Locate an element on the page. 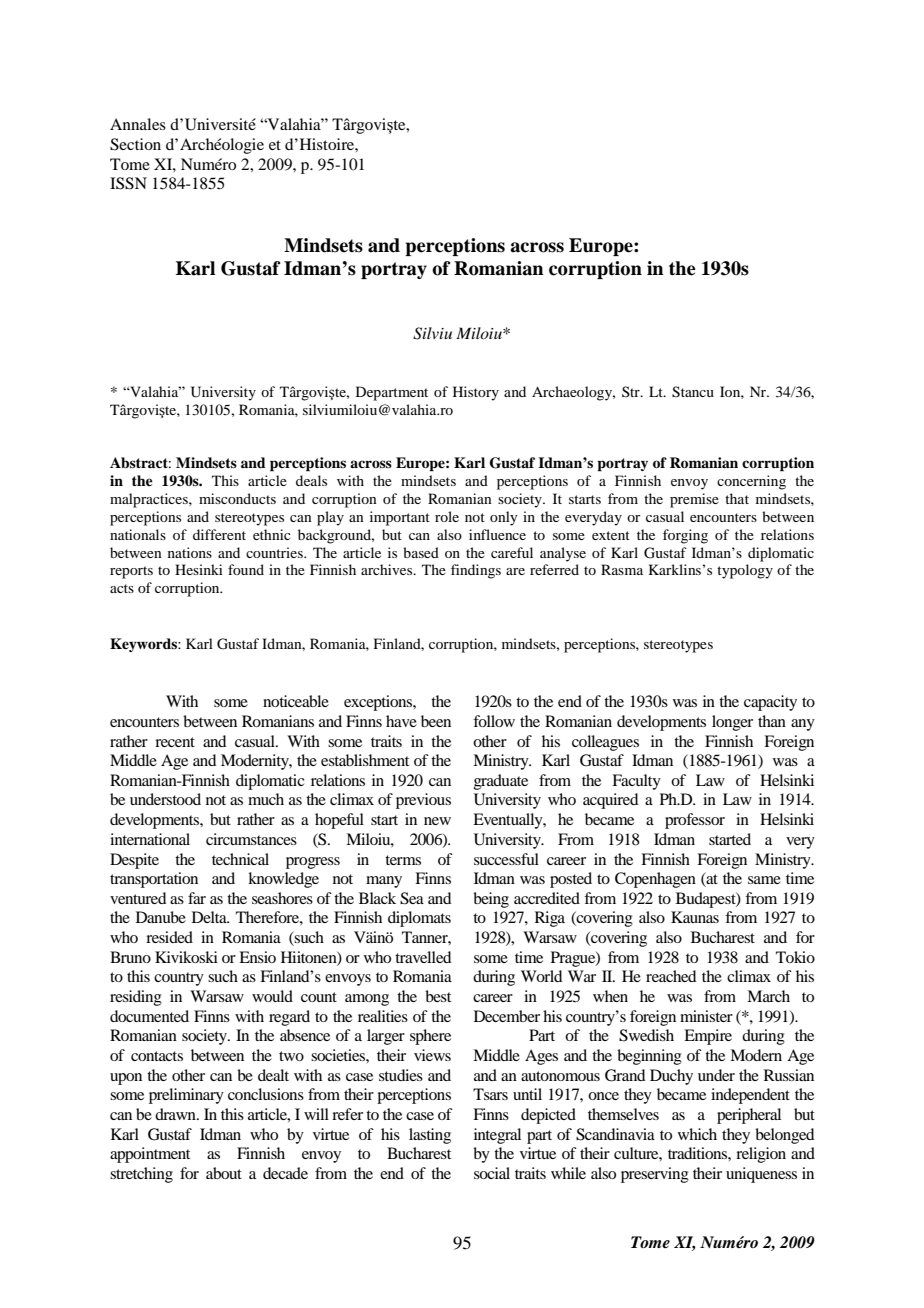  History is located at coordinates (476, 393).
